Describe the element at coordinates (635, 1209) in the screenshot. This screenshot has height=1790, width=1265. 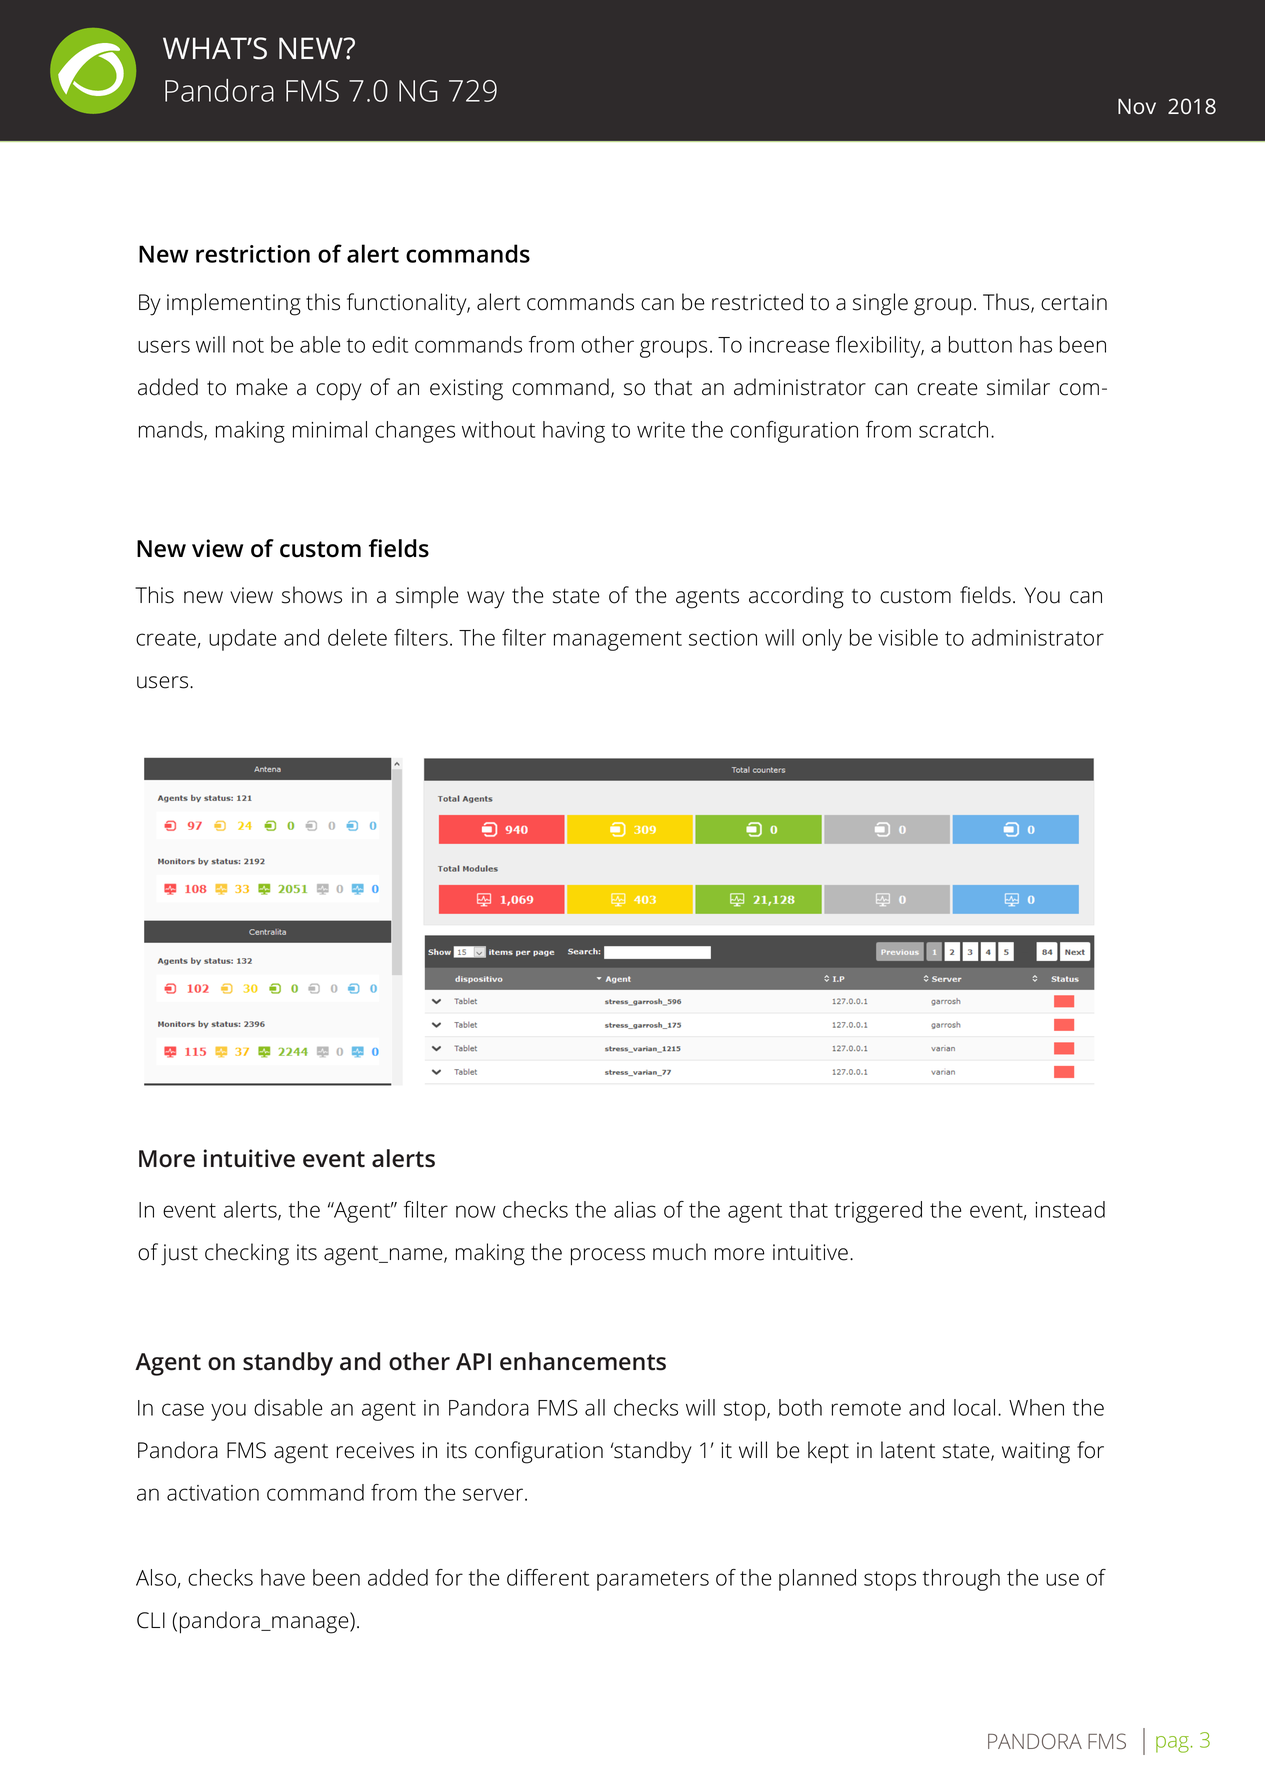
I see `alias` at that location.
